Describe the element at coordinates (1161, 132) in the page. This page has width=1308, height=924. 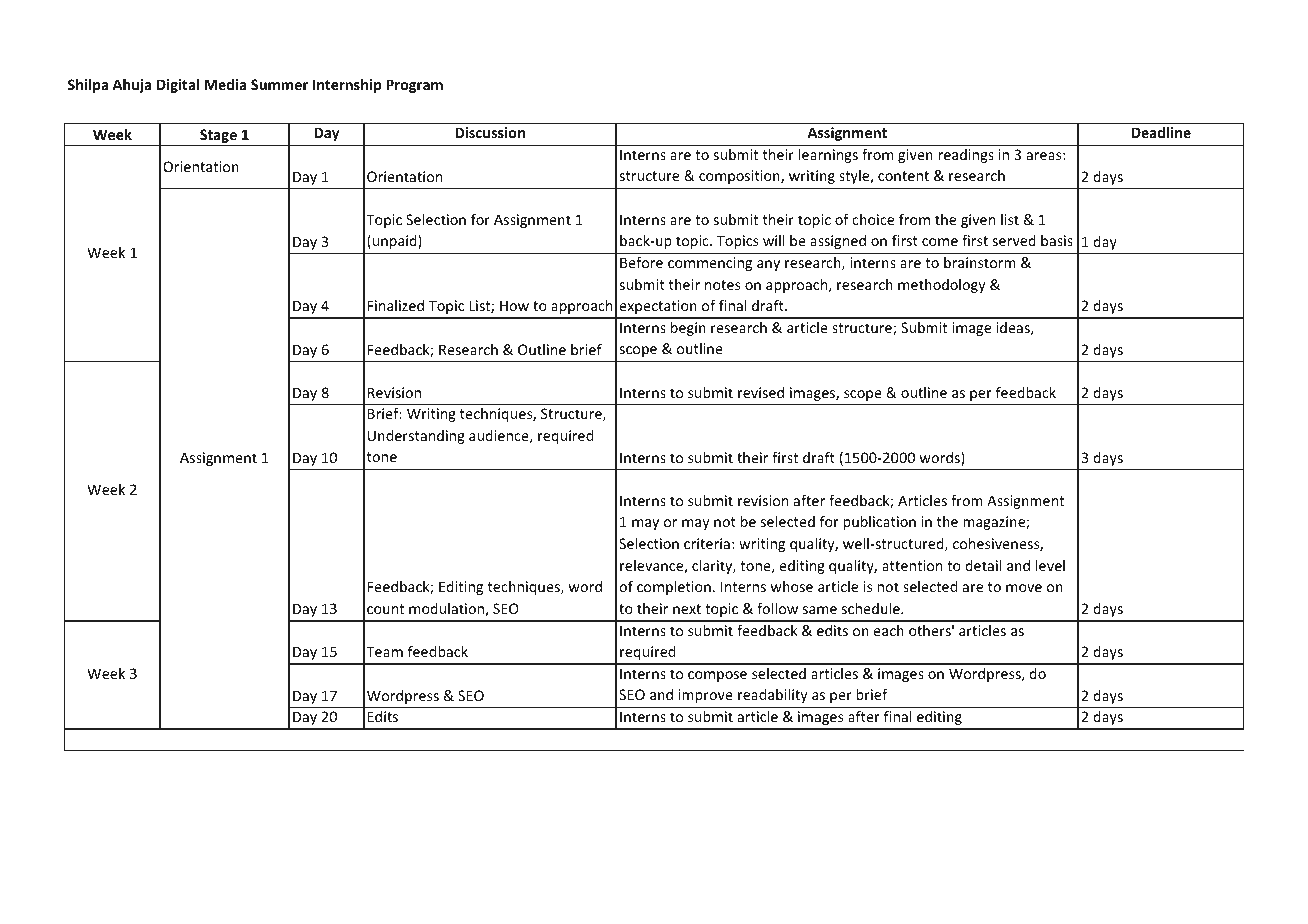
I see `Deadline` at that location.
